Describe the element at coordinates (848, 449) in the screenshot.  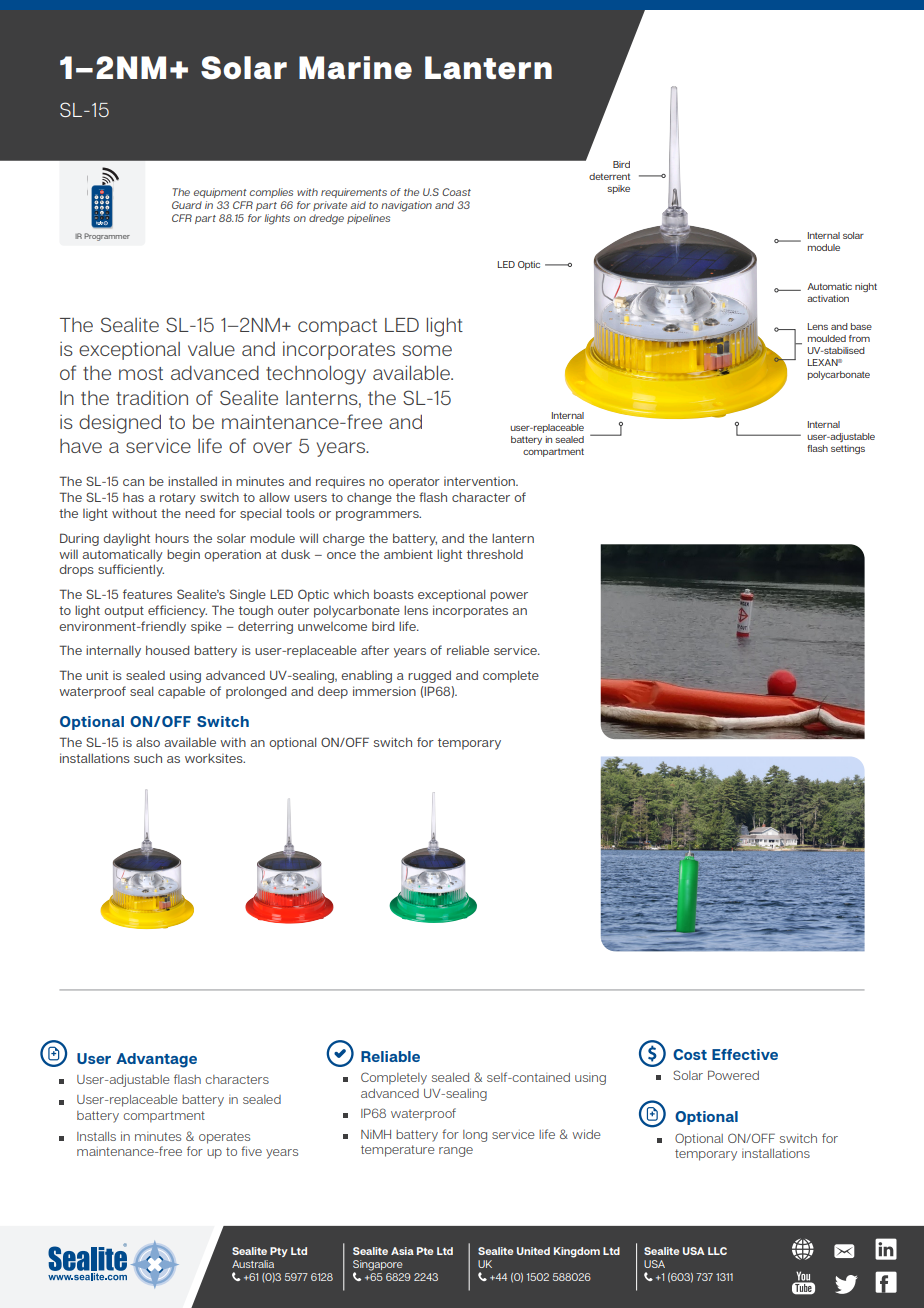
I see `settings` at that location.
